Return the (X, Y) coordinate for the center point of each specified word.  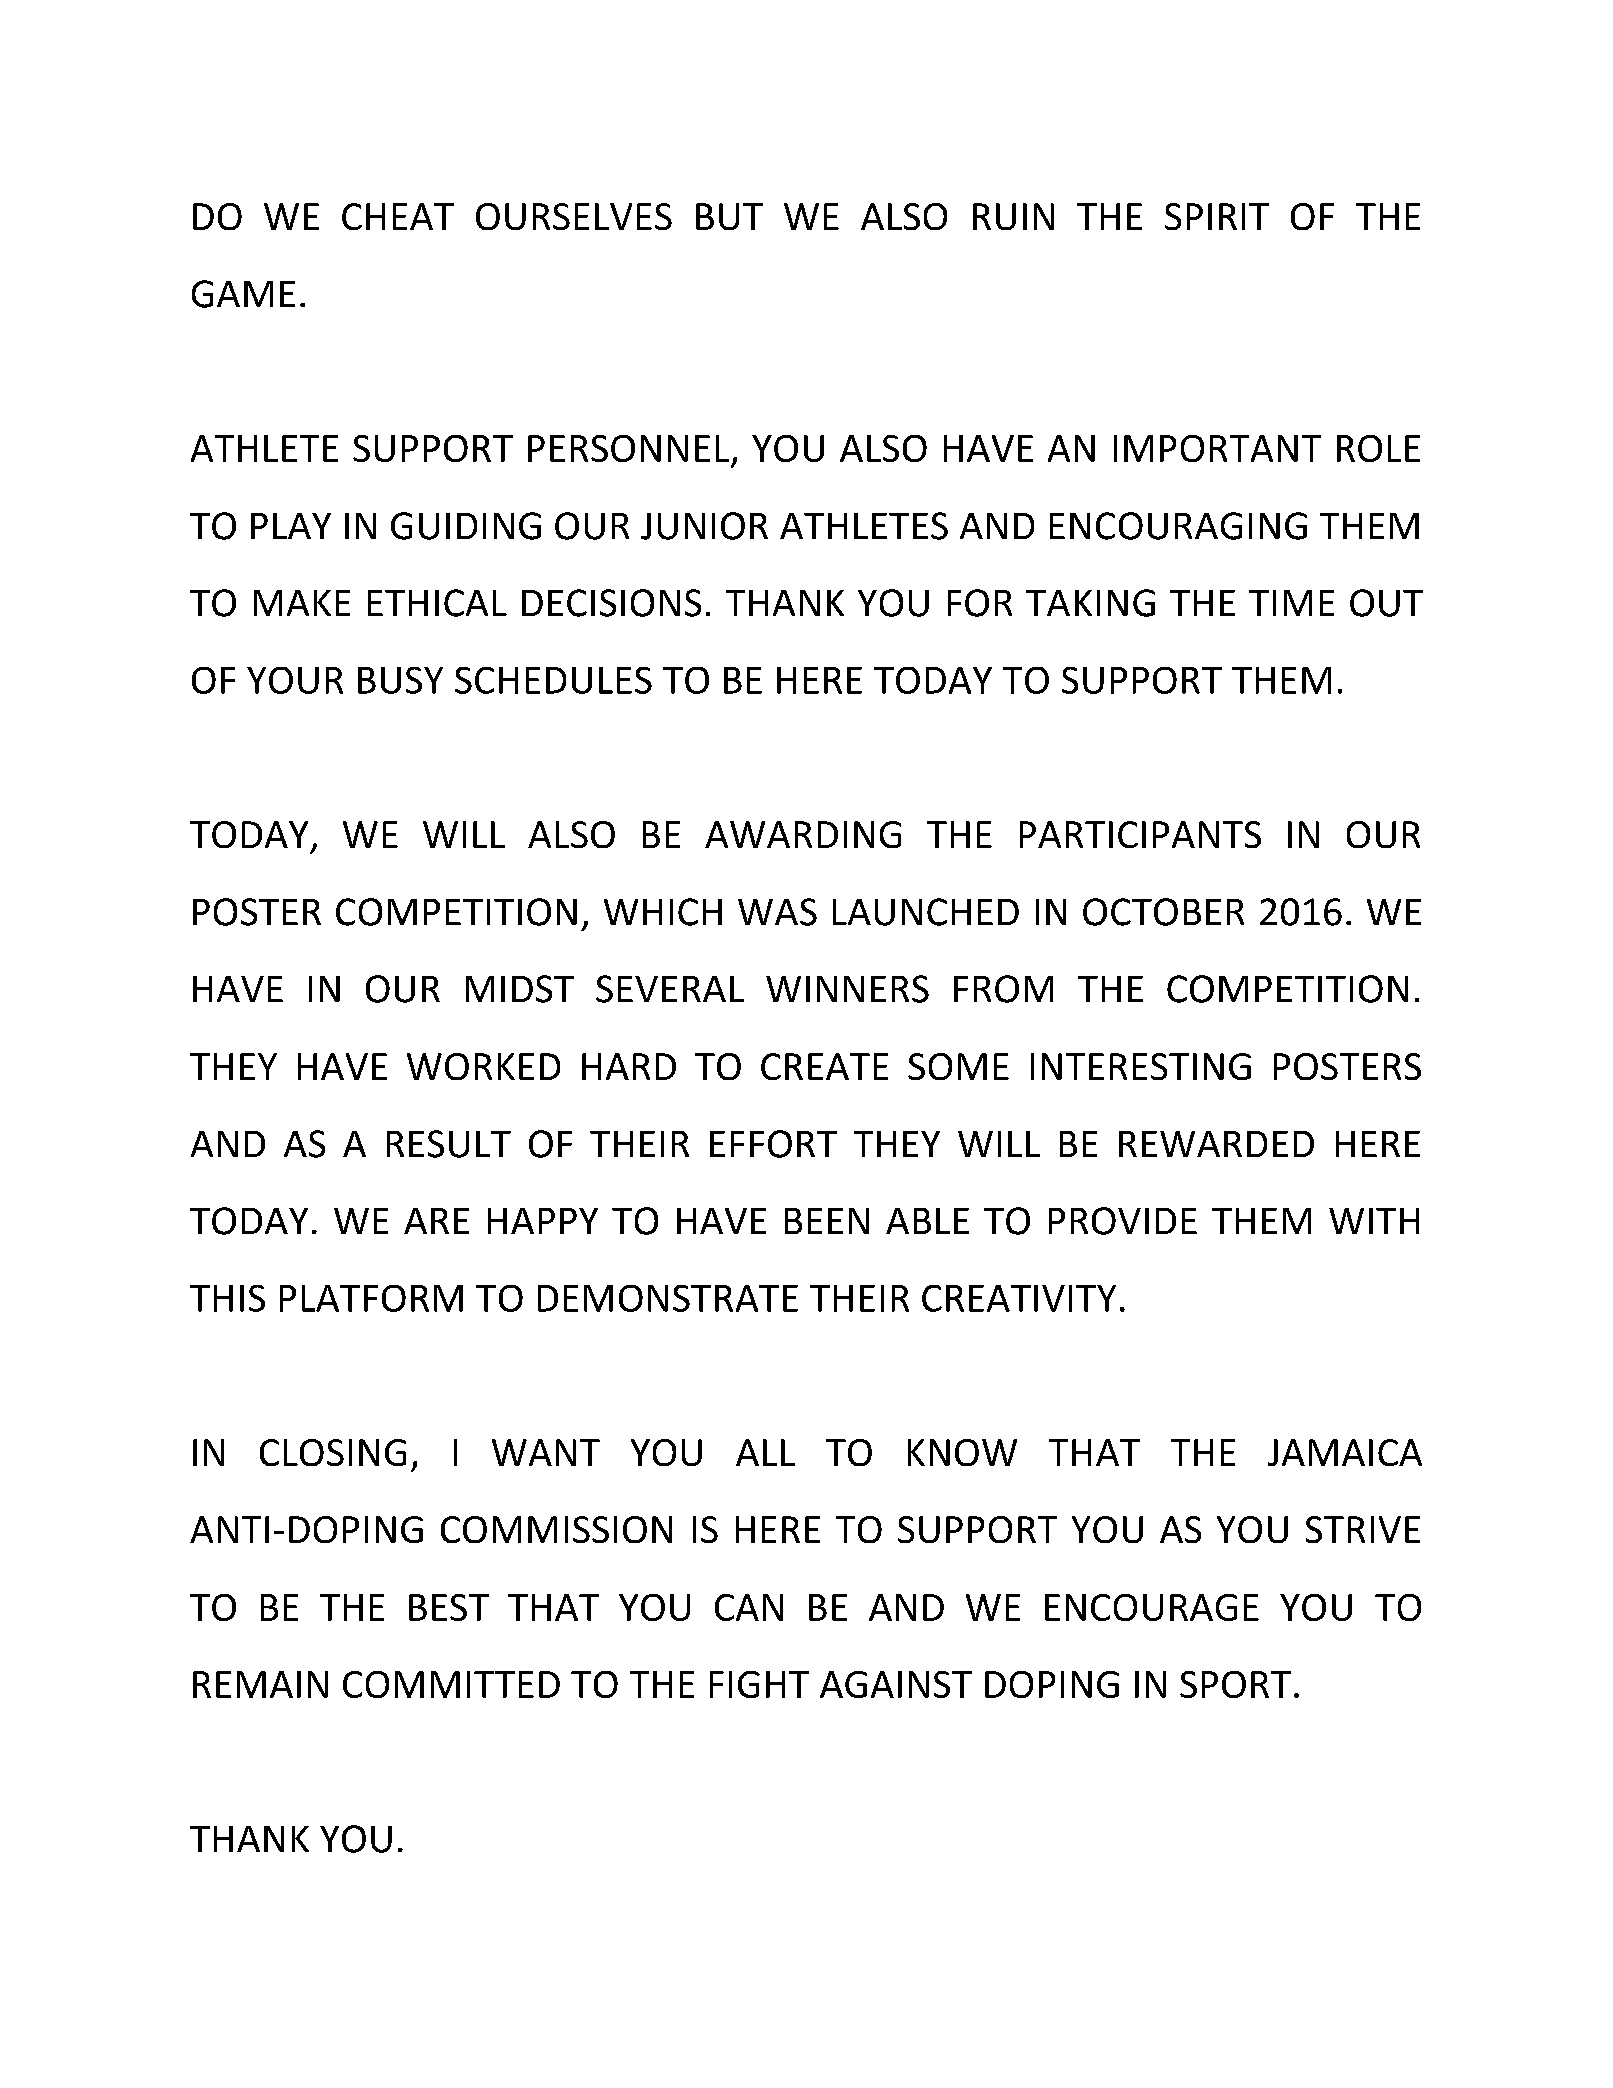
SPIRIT (1217, 216)
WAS (777, 912)
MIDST (520, 989)
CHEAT (398, 216)
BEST (449, 1607)
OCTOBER (1163, 912)
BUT (729, 216)
